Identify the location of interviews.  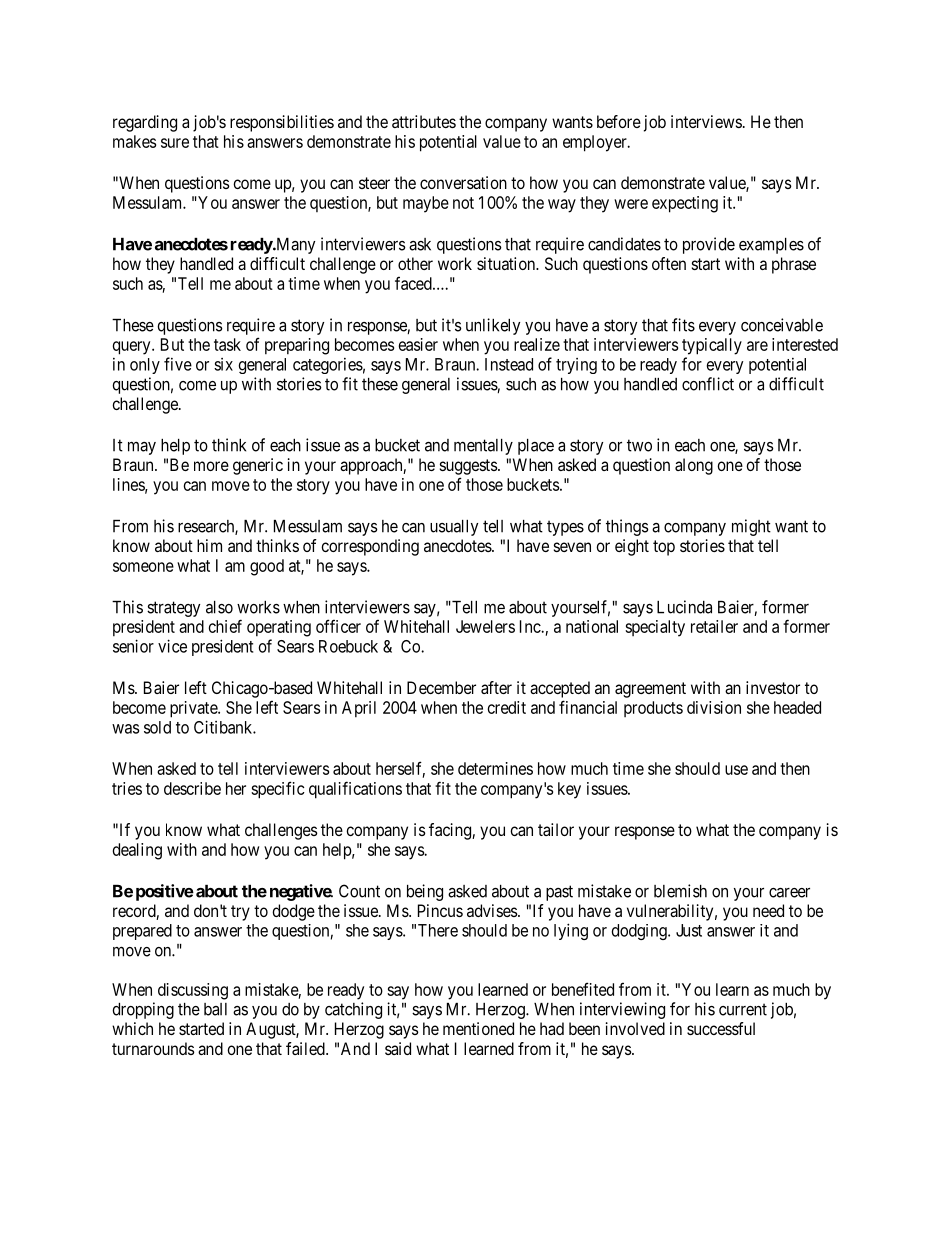
(706, 121).
